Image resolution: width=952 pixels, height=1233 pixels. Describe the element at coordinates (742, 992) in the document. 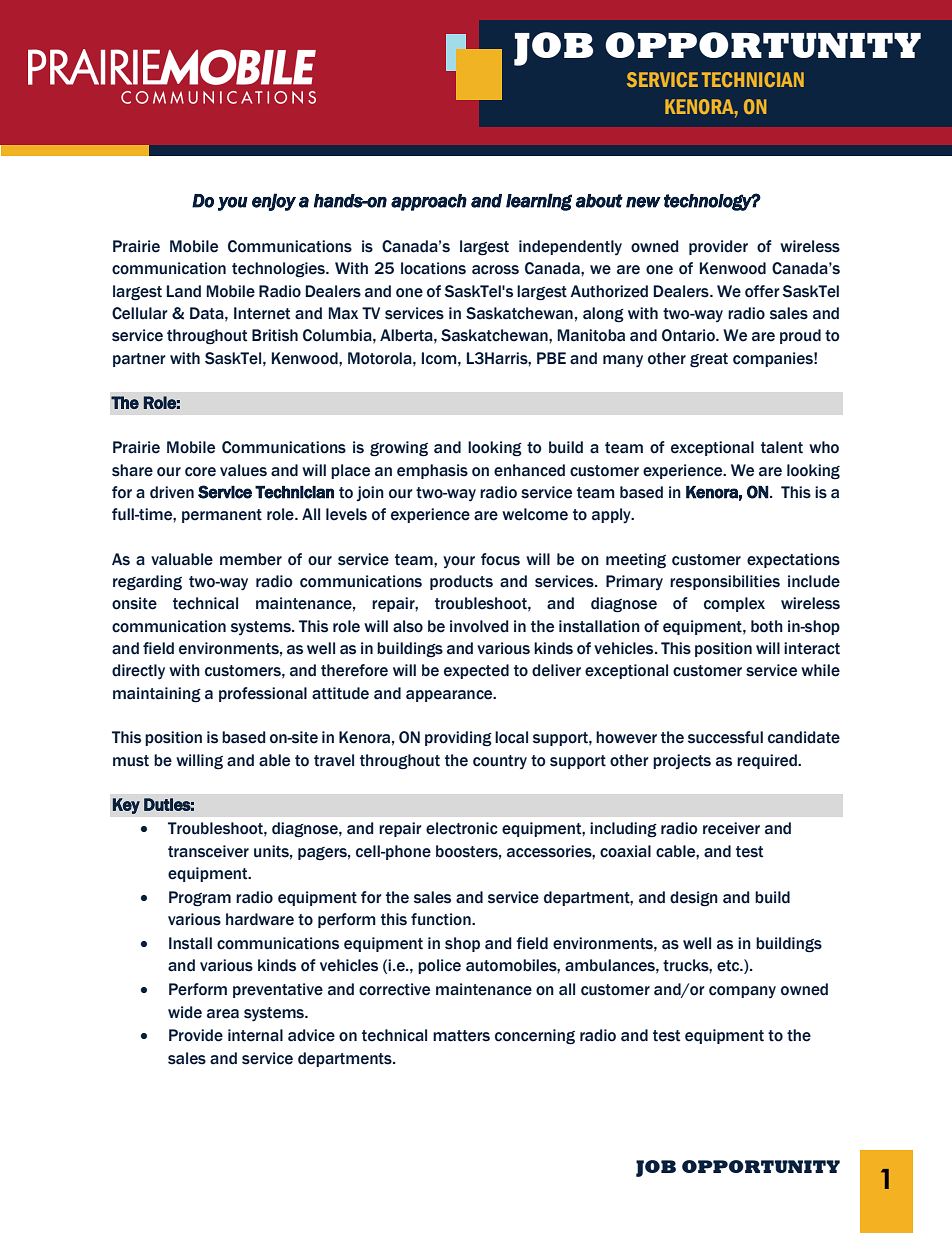

I see `company` at that location.
